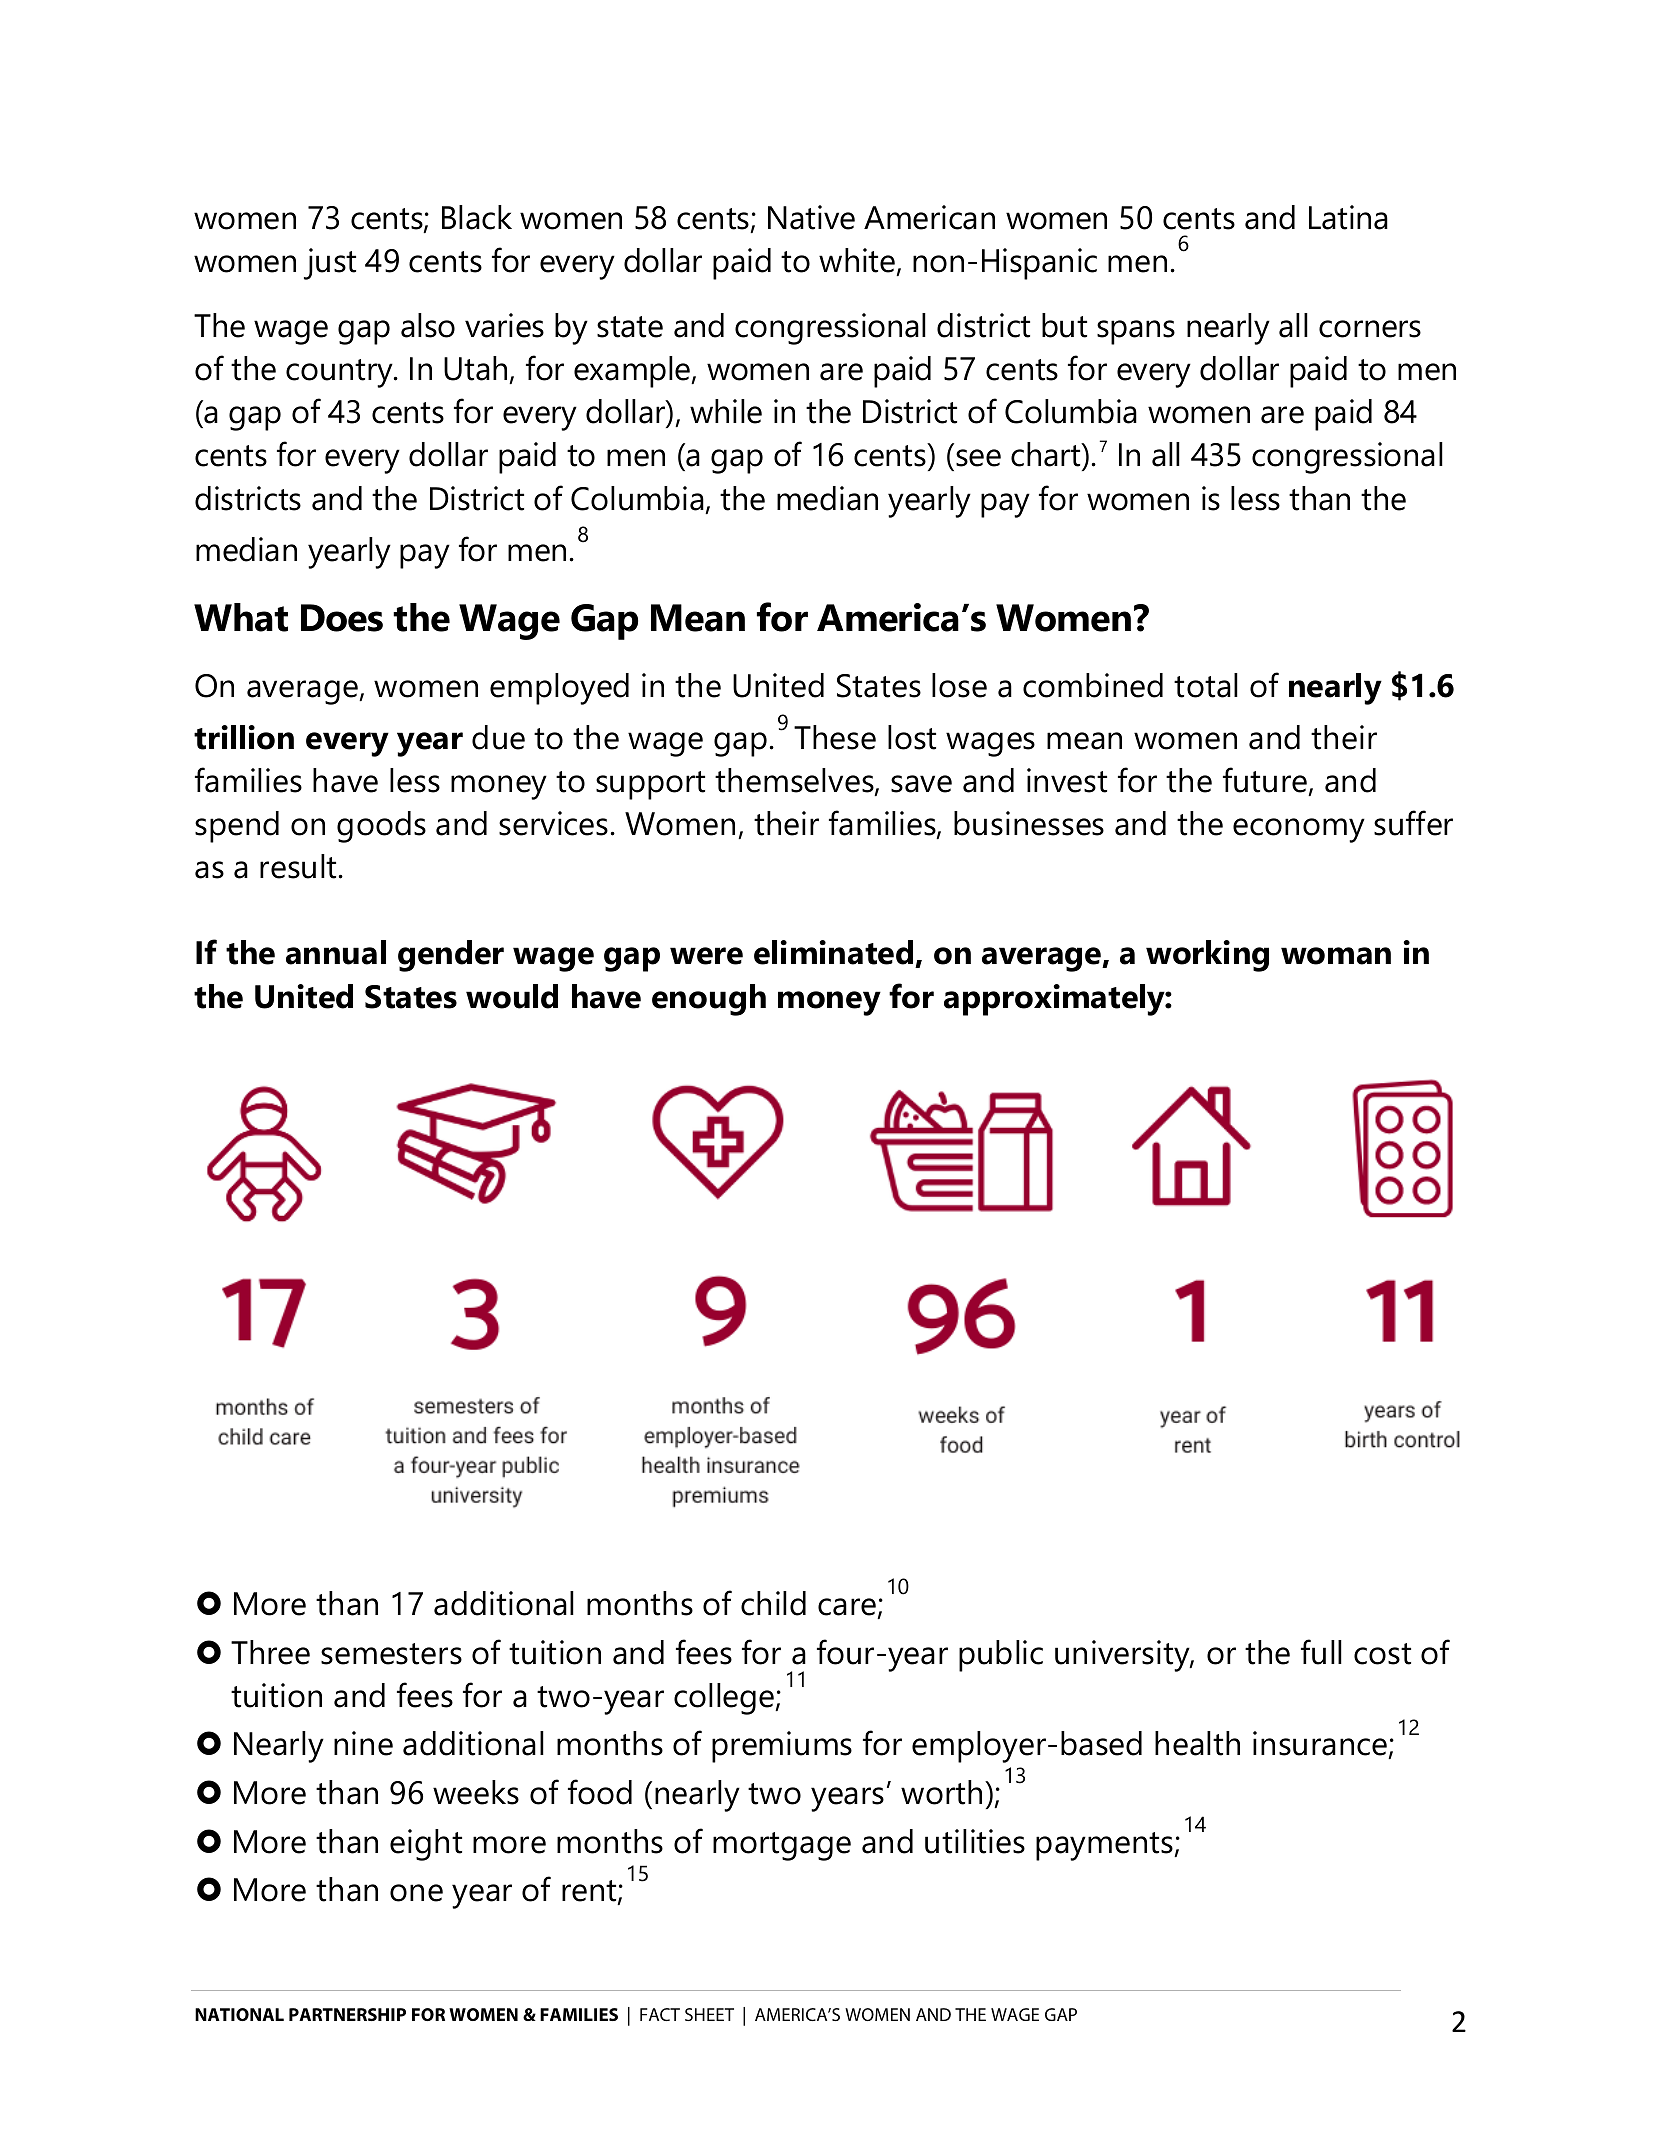  I want to click on white, so click(858, 261).
